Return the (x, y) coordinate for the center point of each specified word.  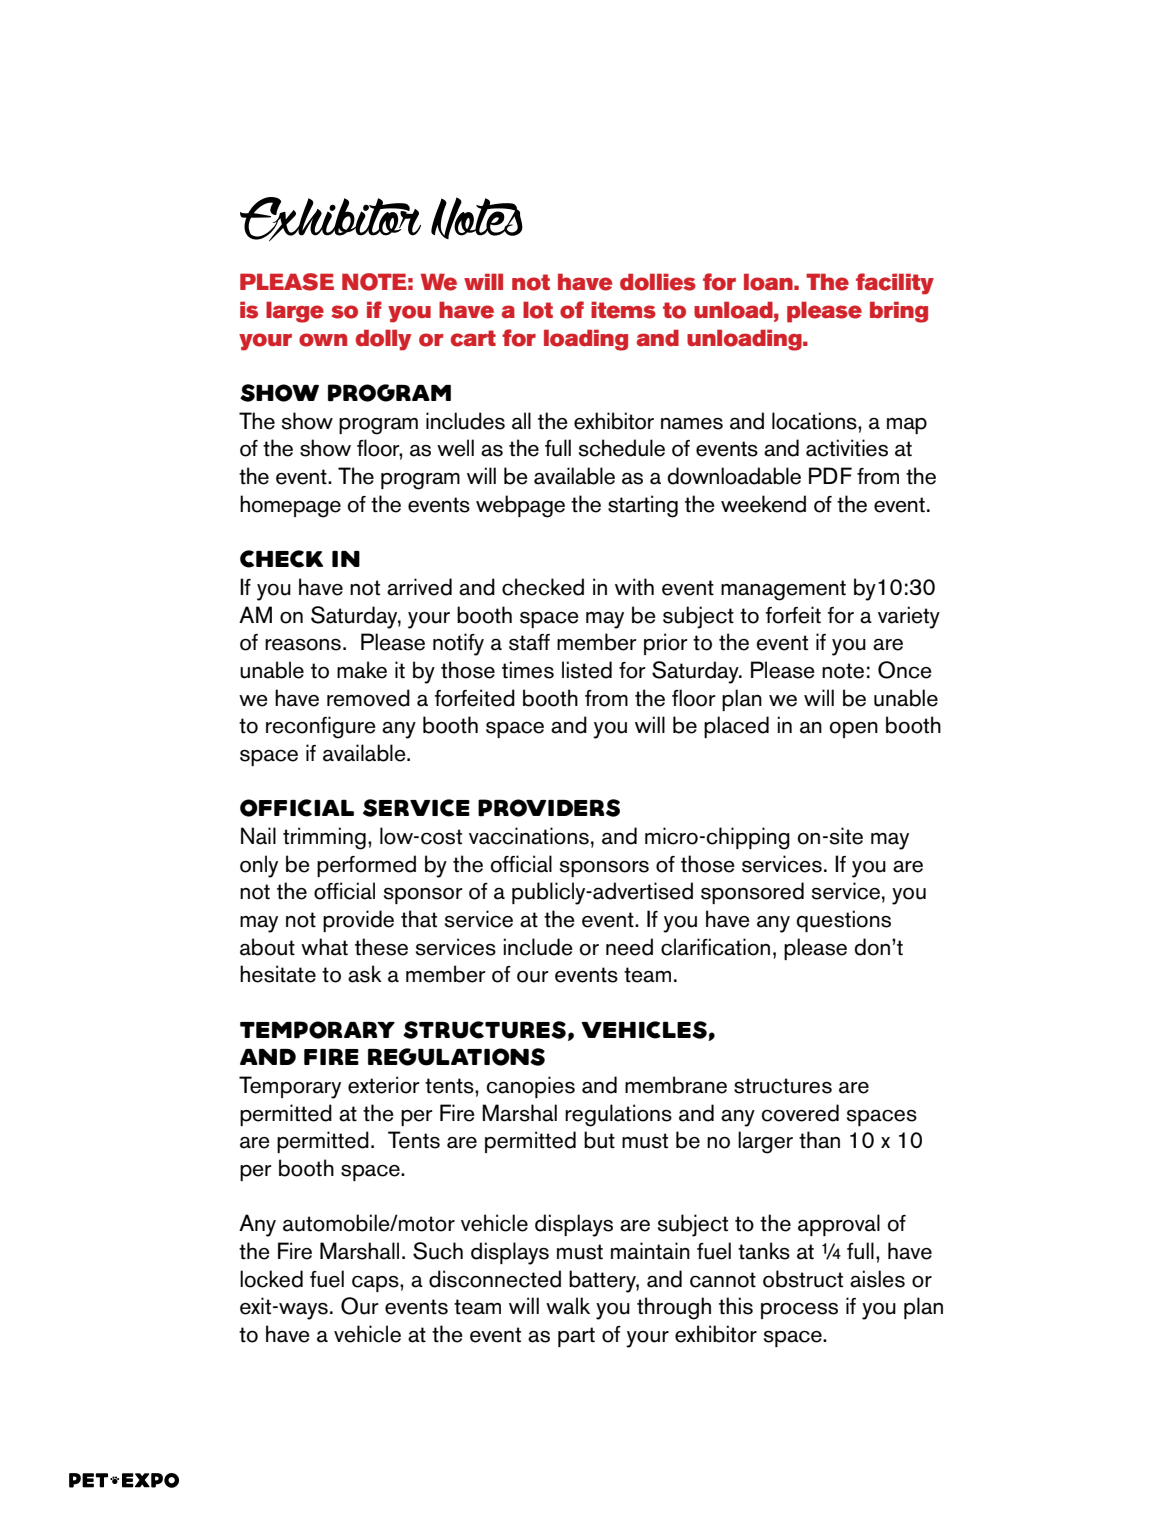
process (799, 1311)
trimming (324, 838)
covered (800, 1113)
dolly (383, 340)
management (783, 590)
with (634, 586)
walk (568, 1306)
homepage (290, 506)
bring (899, 312)
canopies (530, 1087)
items (623, 310)
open (854, 730)
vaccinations (529, 836)
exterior (384, 1085)
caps (376, 1284)
